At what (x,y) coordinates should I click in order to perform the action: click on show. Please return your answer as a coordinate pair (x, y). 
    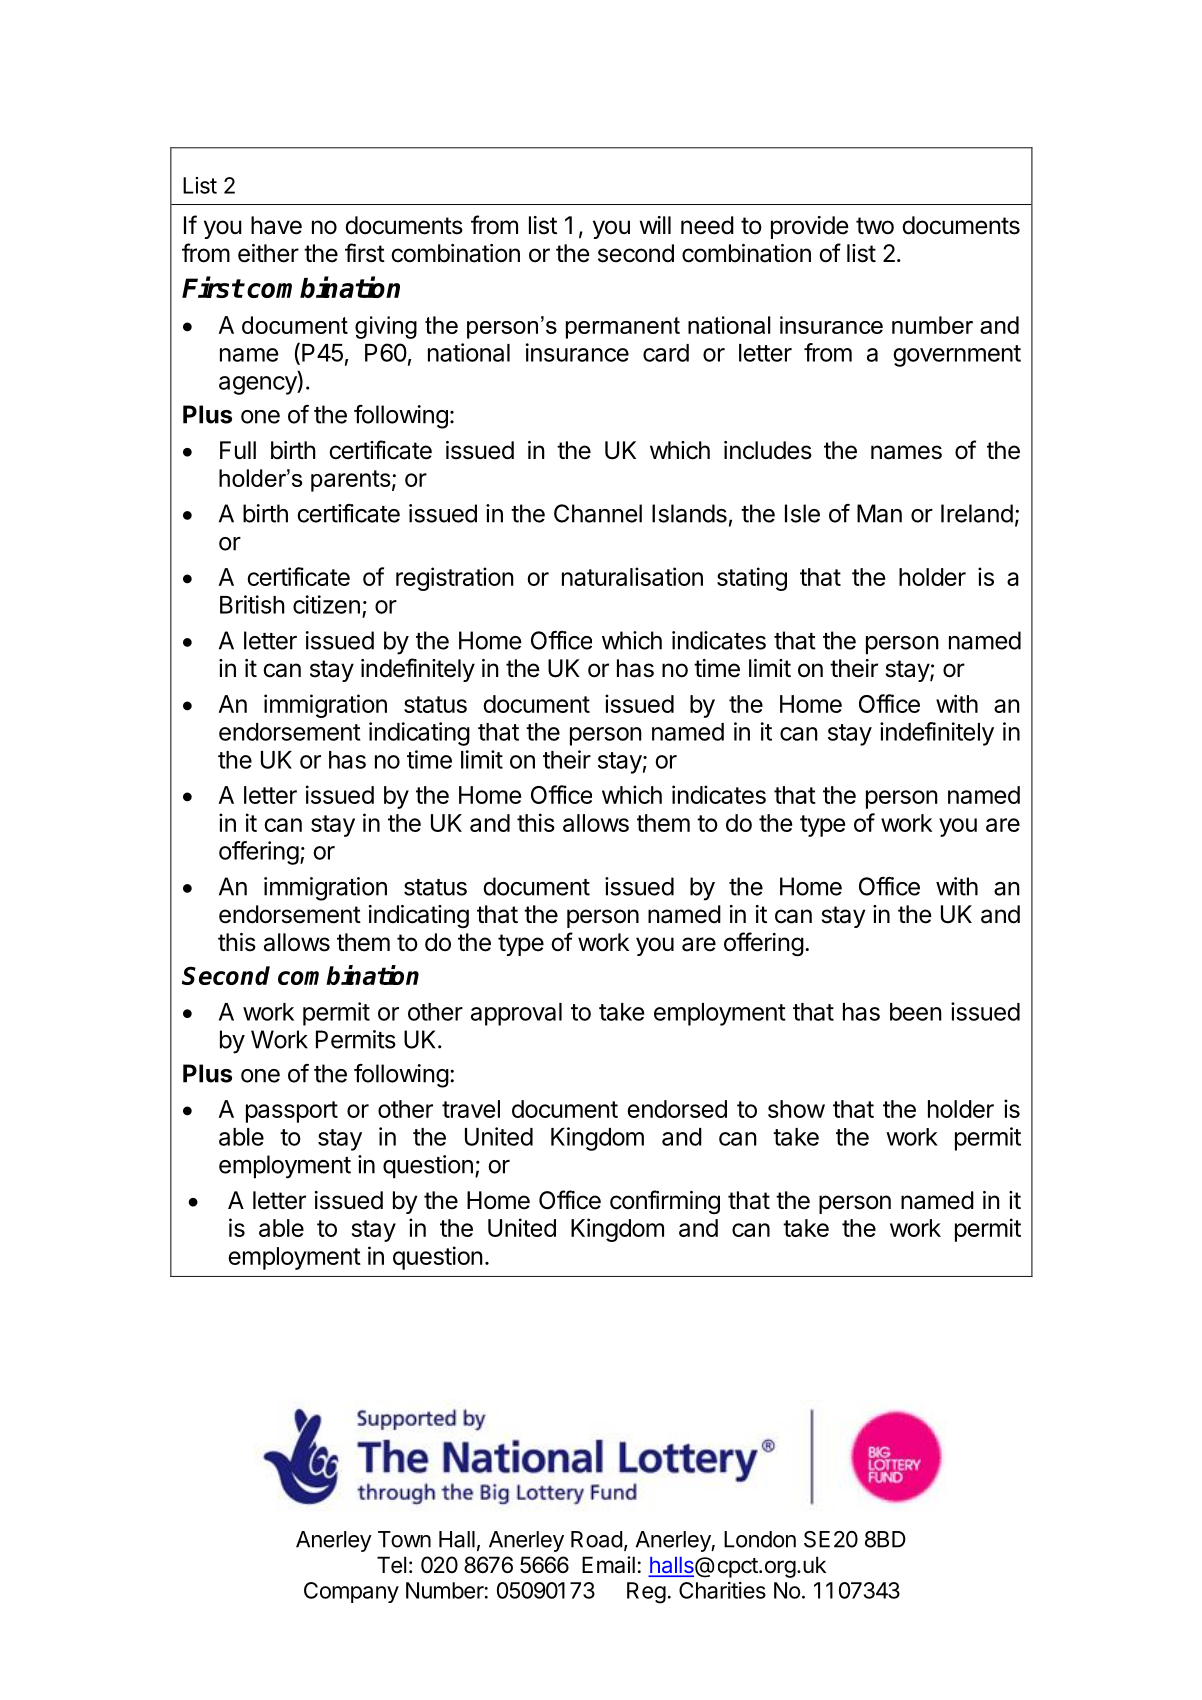
    Looking at the image, I should click on (796, 1109).
